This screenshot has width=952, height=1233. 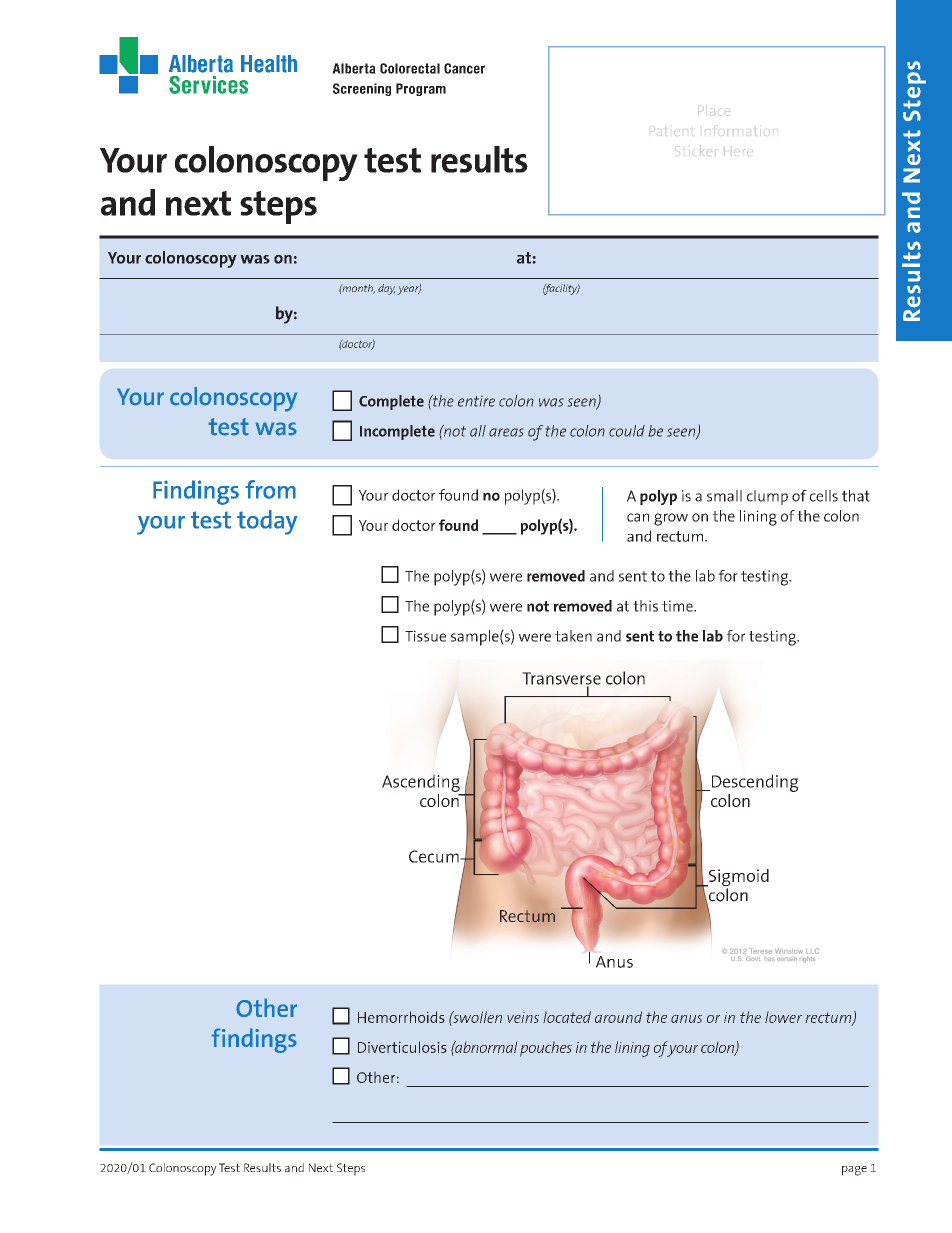 What do you see at coordinates (506, 432) in the screenshot?
I see `areas` at bounding box center [506, 432].
